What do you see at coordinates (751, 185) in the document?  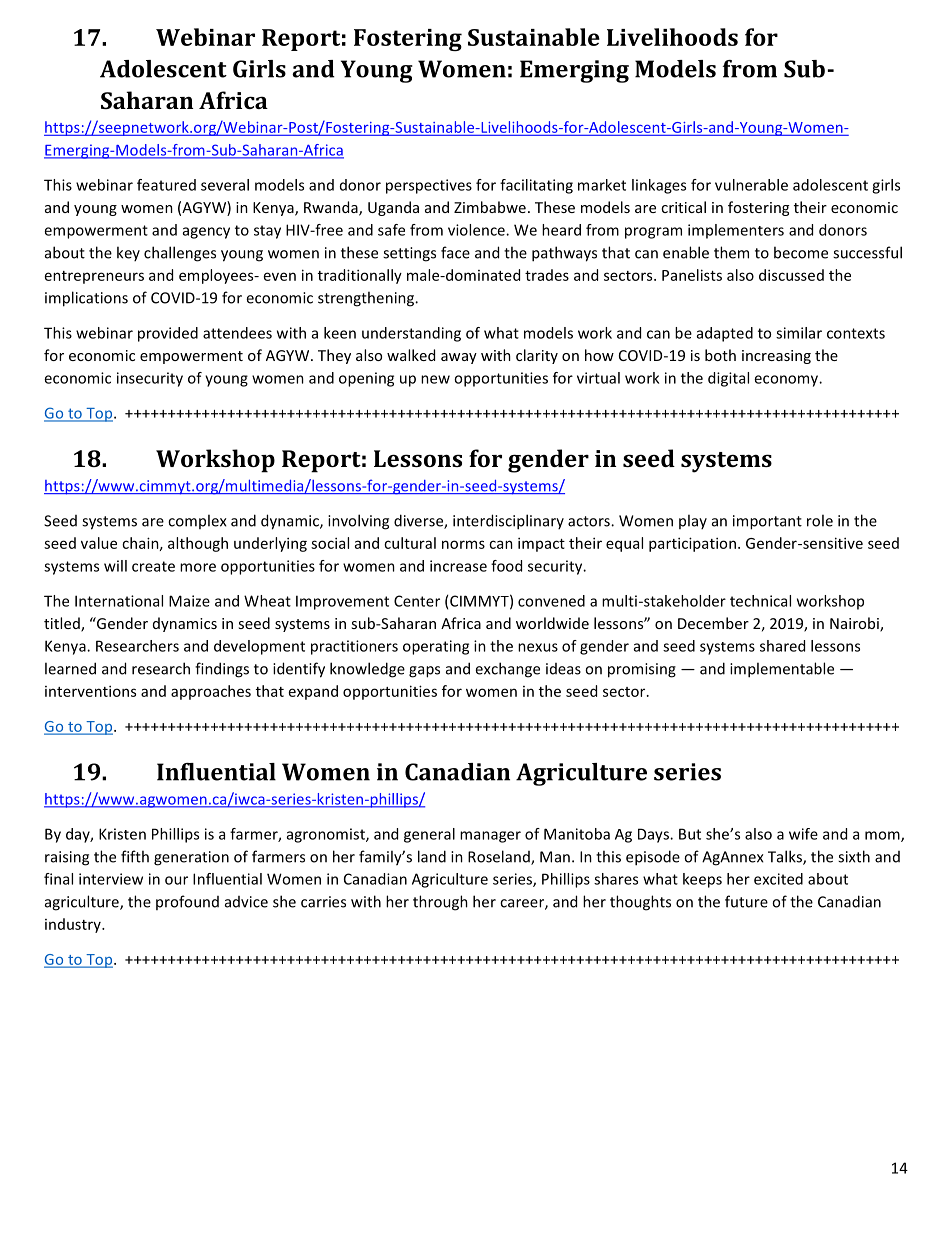 I see `vulnerable` at bounding box center [751, 185].
